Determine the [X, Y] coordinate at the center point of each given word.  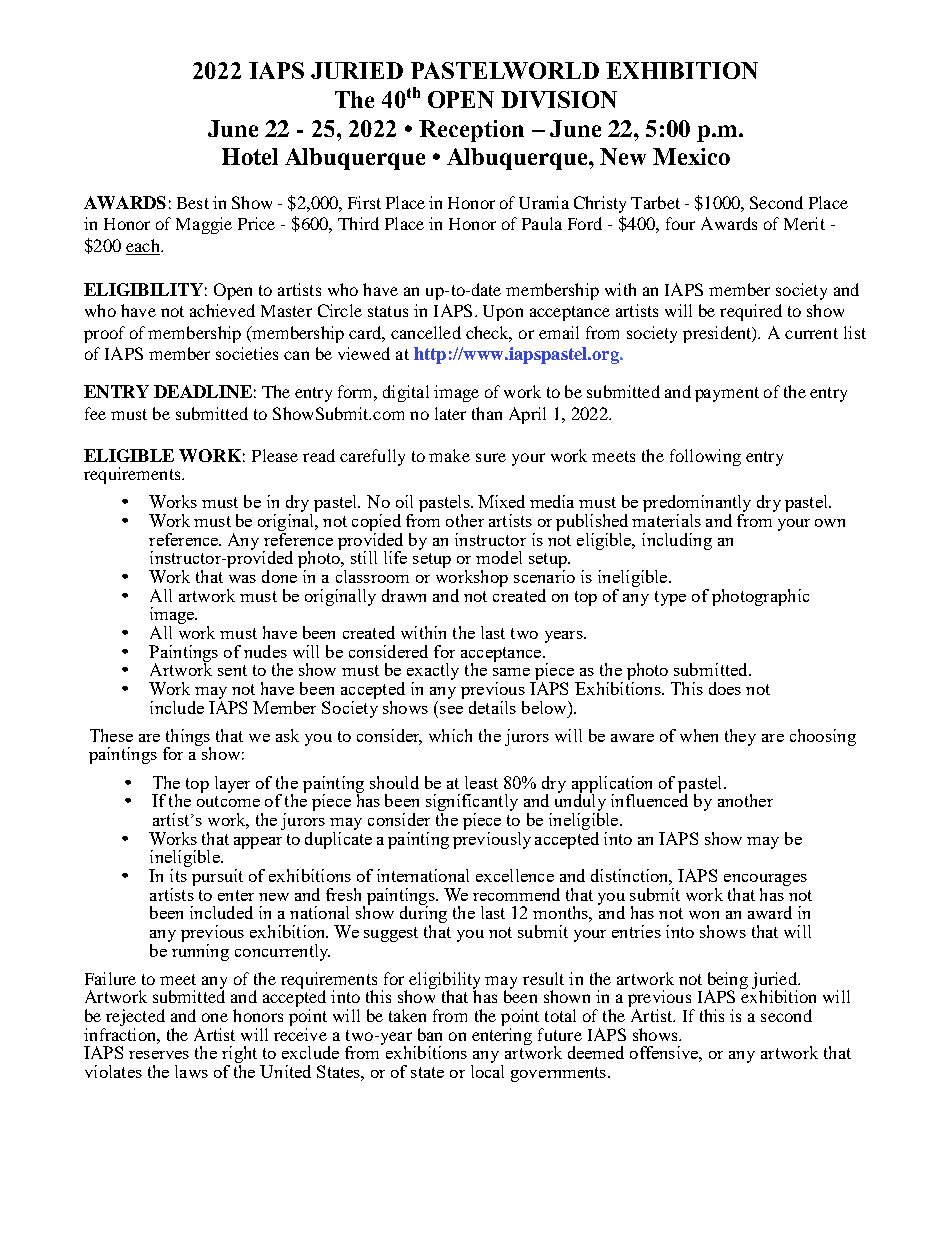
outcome [228, 801]
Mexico [691, 156]
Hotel [250, 156]
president [718, 334]
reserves [159, 1055]
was [242, 579]
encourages [765, 880]
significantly [472, 804]
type [670, 598]
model [499, 557]
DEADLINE [203, 391]
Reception [471, 131]
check [489, 333]
